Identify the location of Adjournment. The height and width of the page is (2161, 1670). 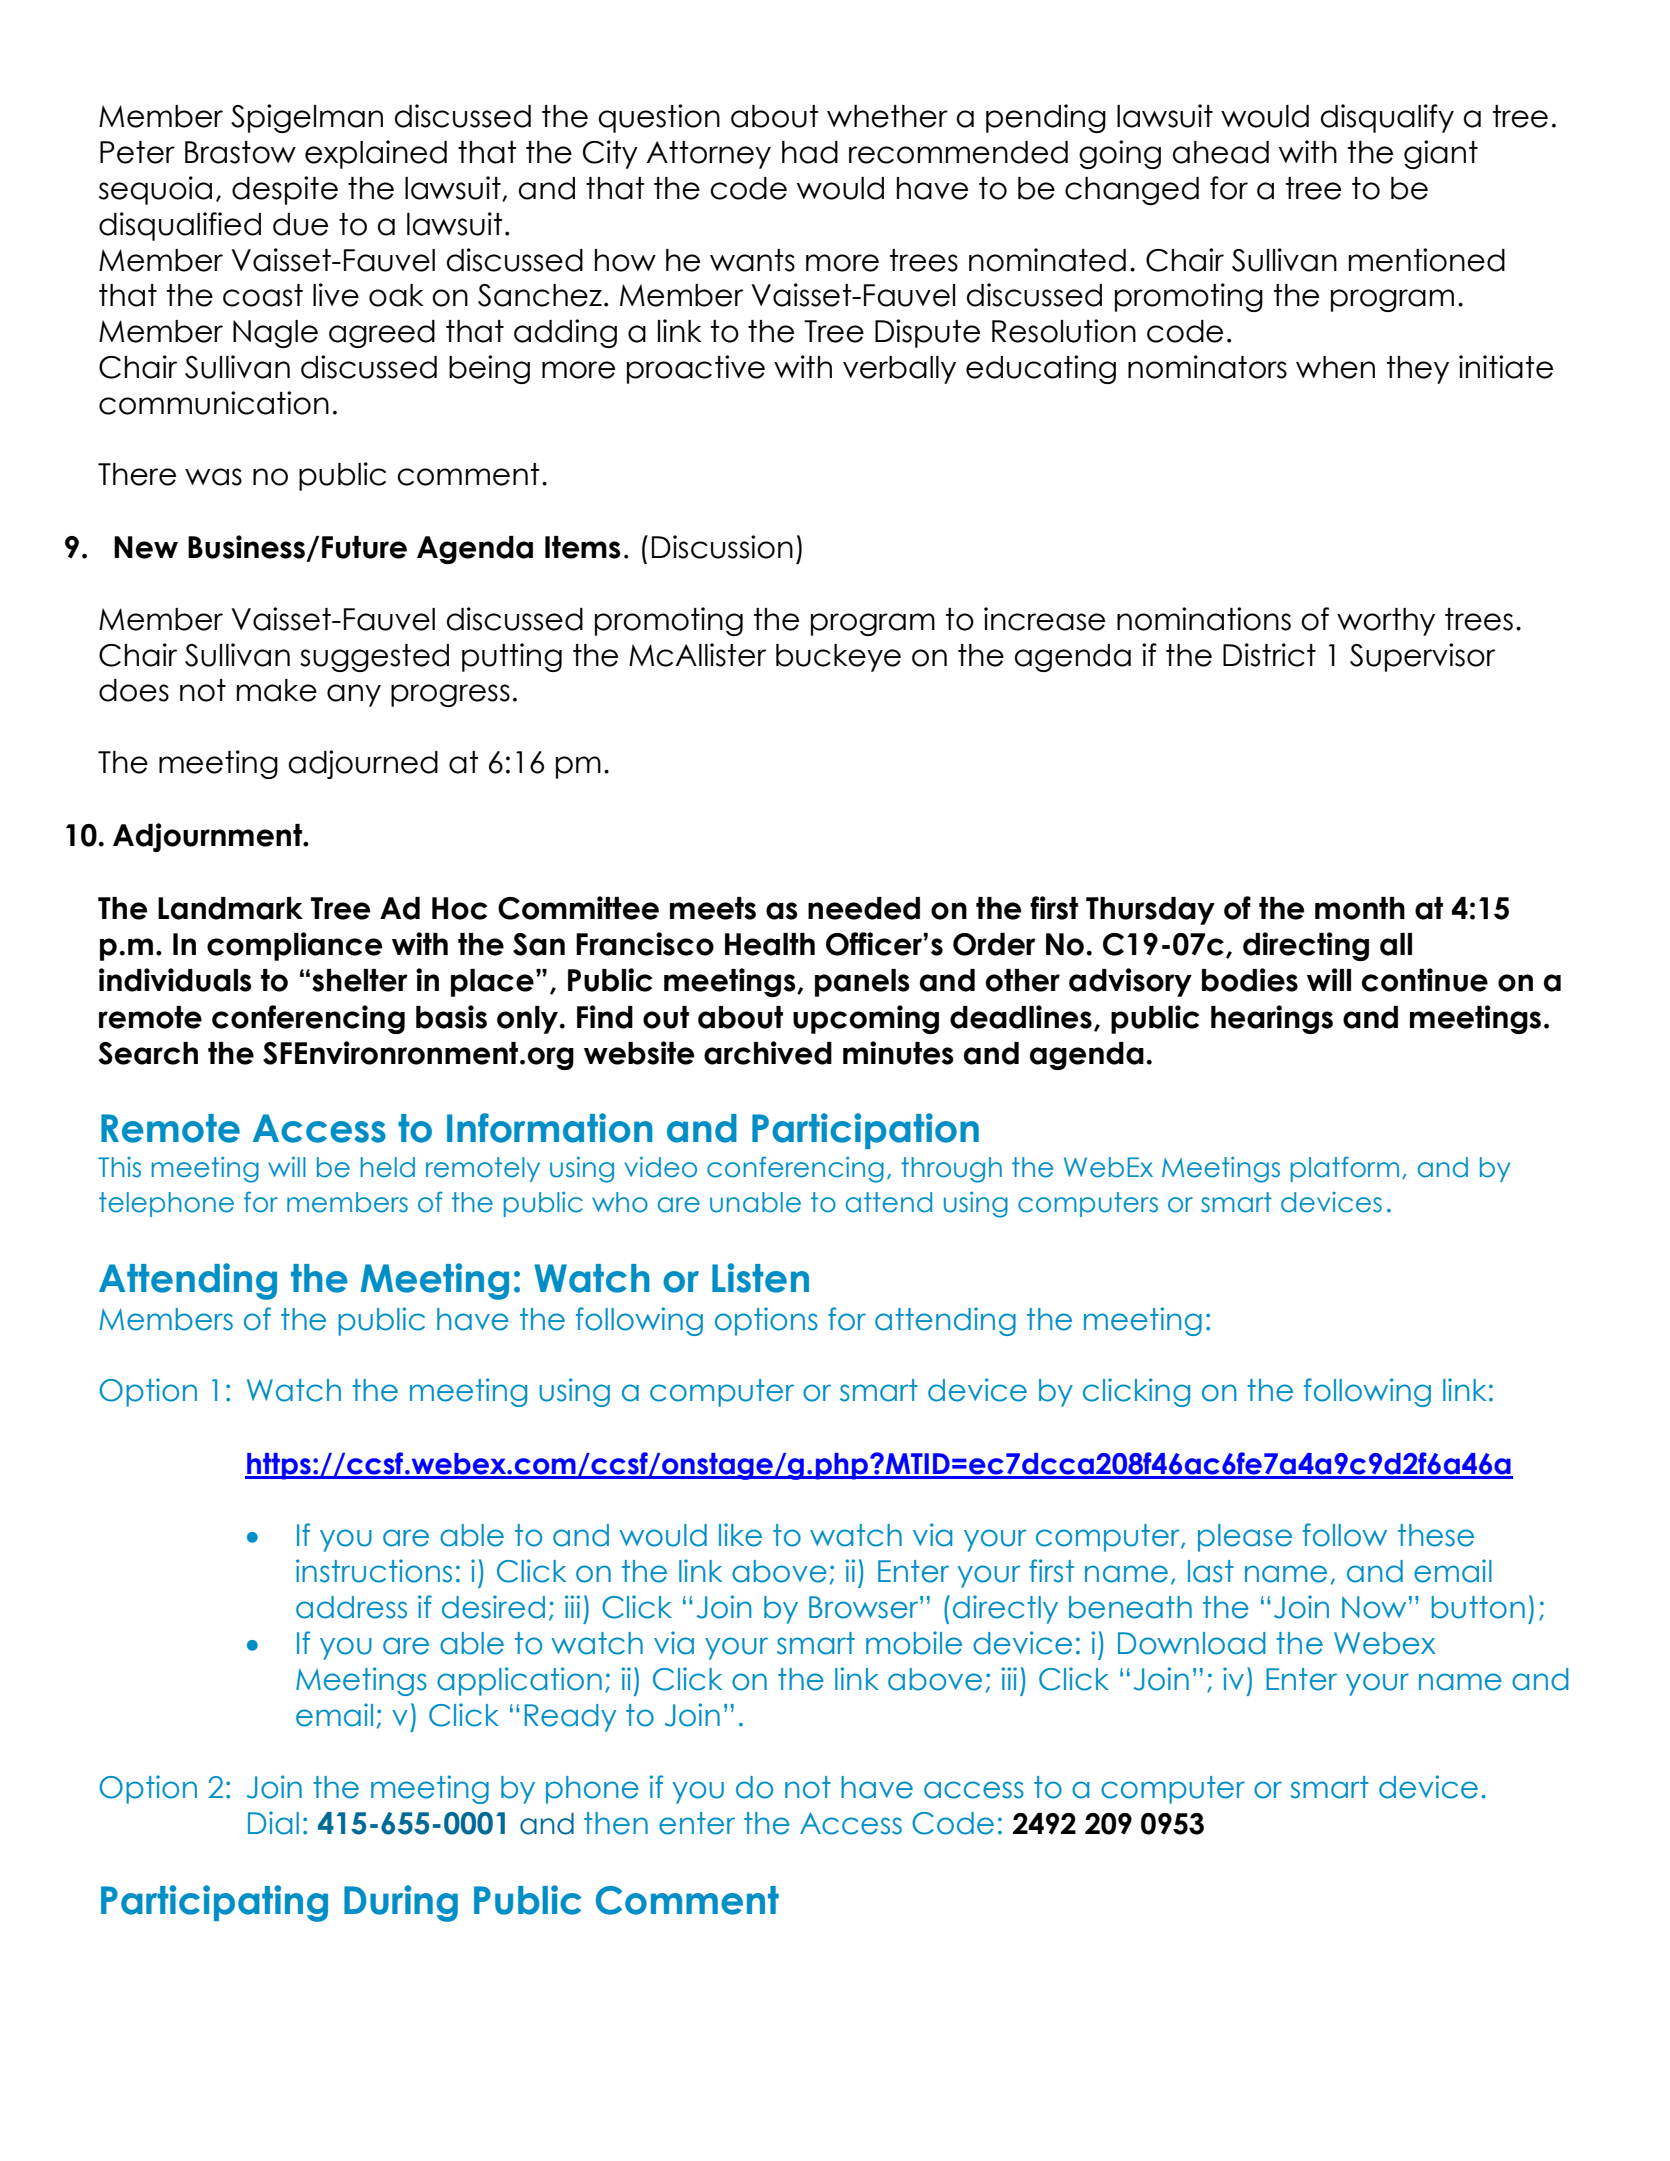
(208, 837).
